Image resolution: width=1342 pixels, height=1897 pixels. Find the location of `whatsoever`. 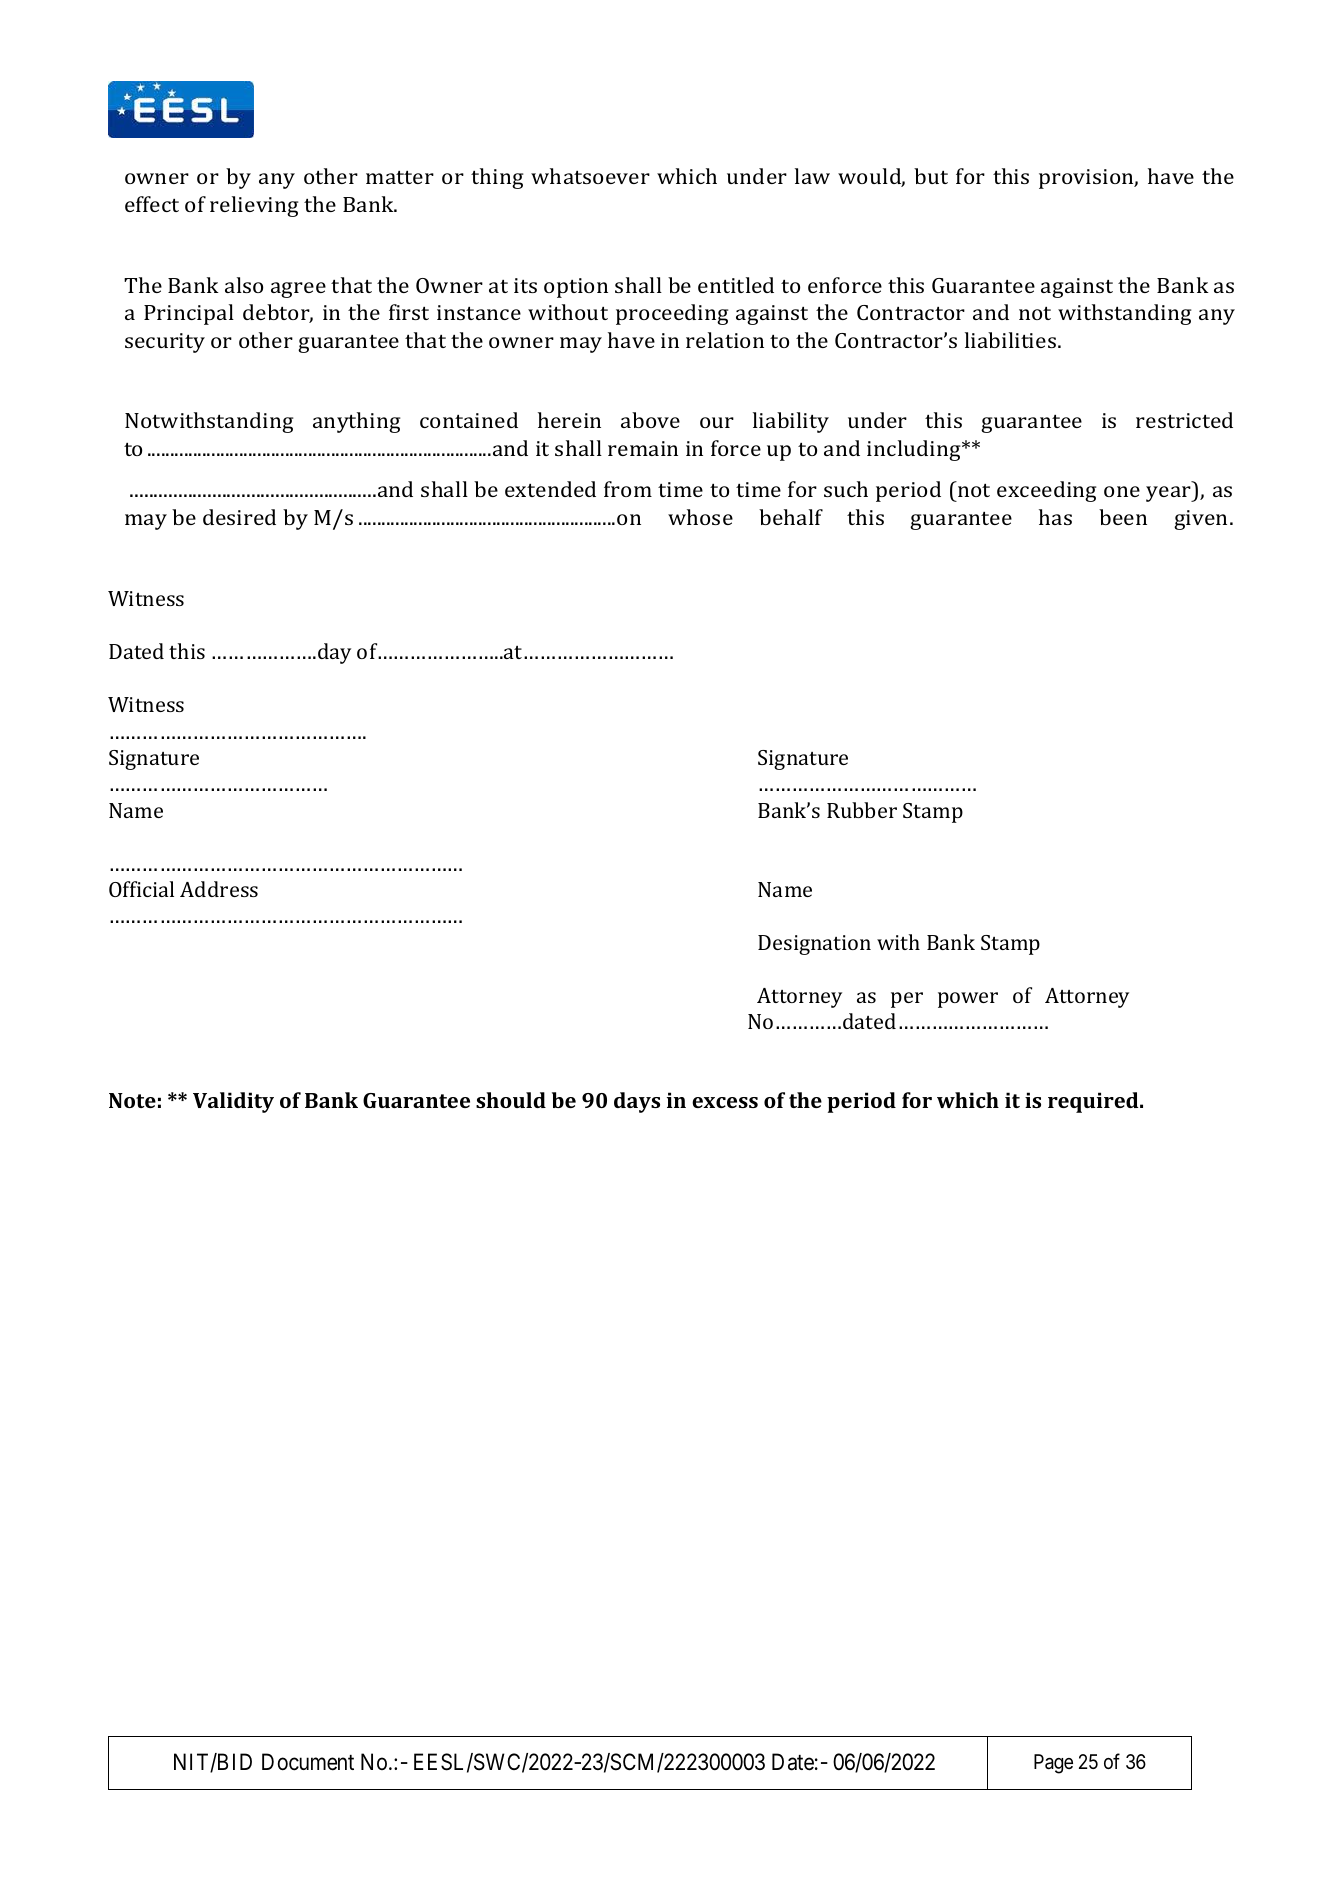

whatsoever is located at coordinates (590, 176).
